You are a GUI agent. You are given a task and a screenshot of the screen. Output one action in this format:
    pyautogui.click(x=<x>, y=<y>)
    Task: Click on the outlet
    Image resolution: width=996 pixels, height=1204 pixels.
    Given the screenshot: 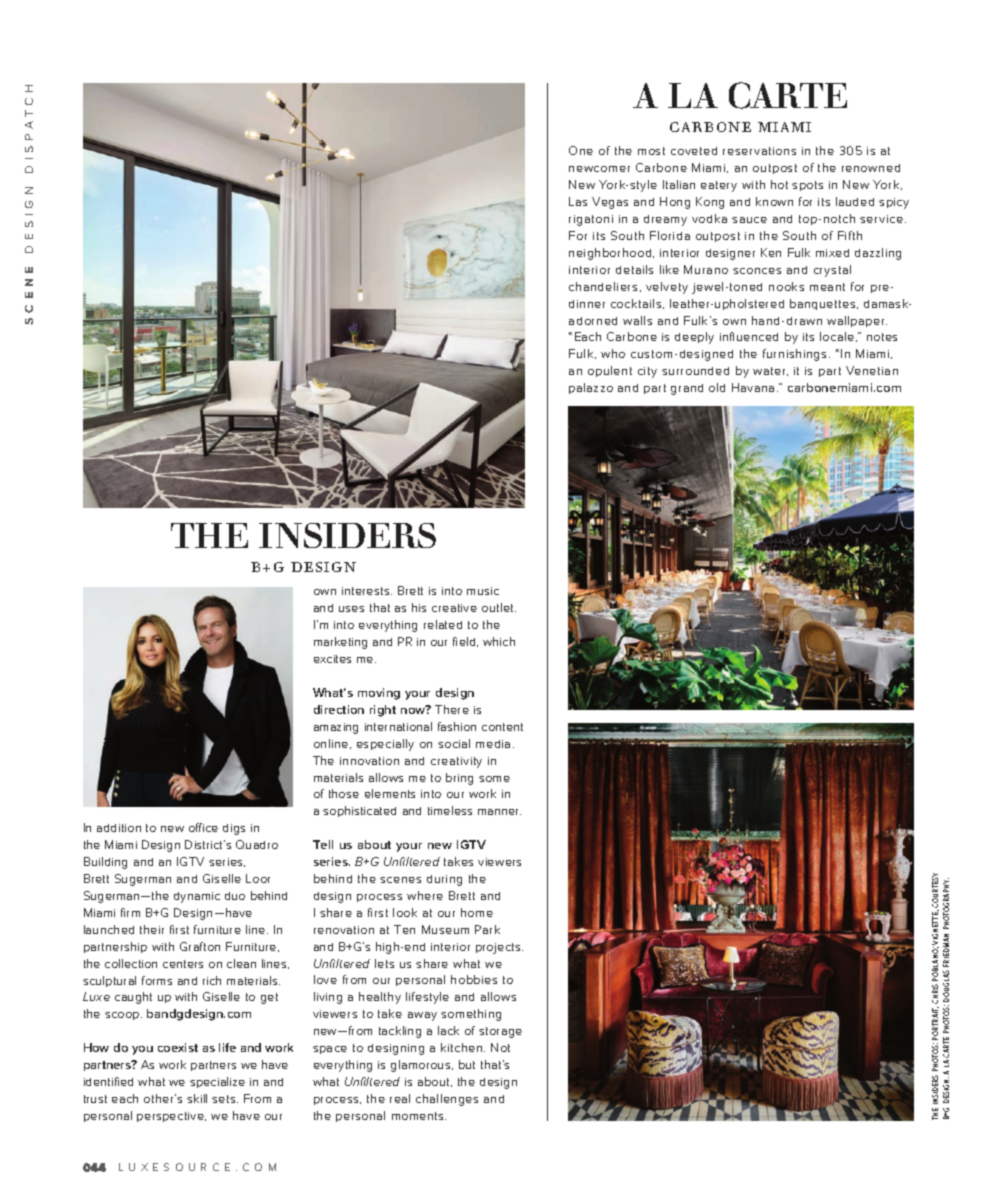 What is the action you would take?
    pyautogui.click(x=499, y=607)
